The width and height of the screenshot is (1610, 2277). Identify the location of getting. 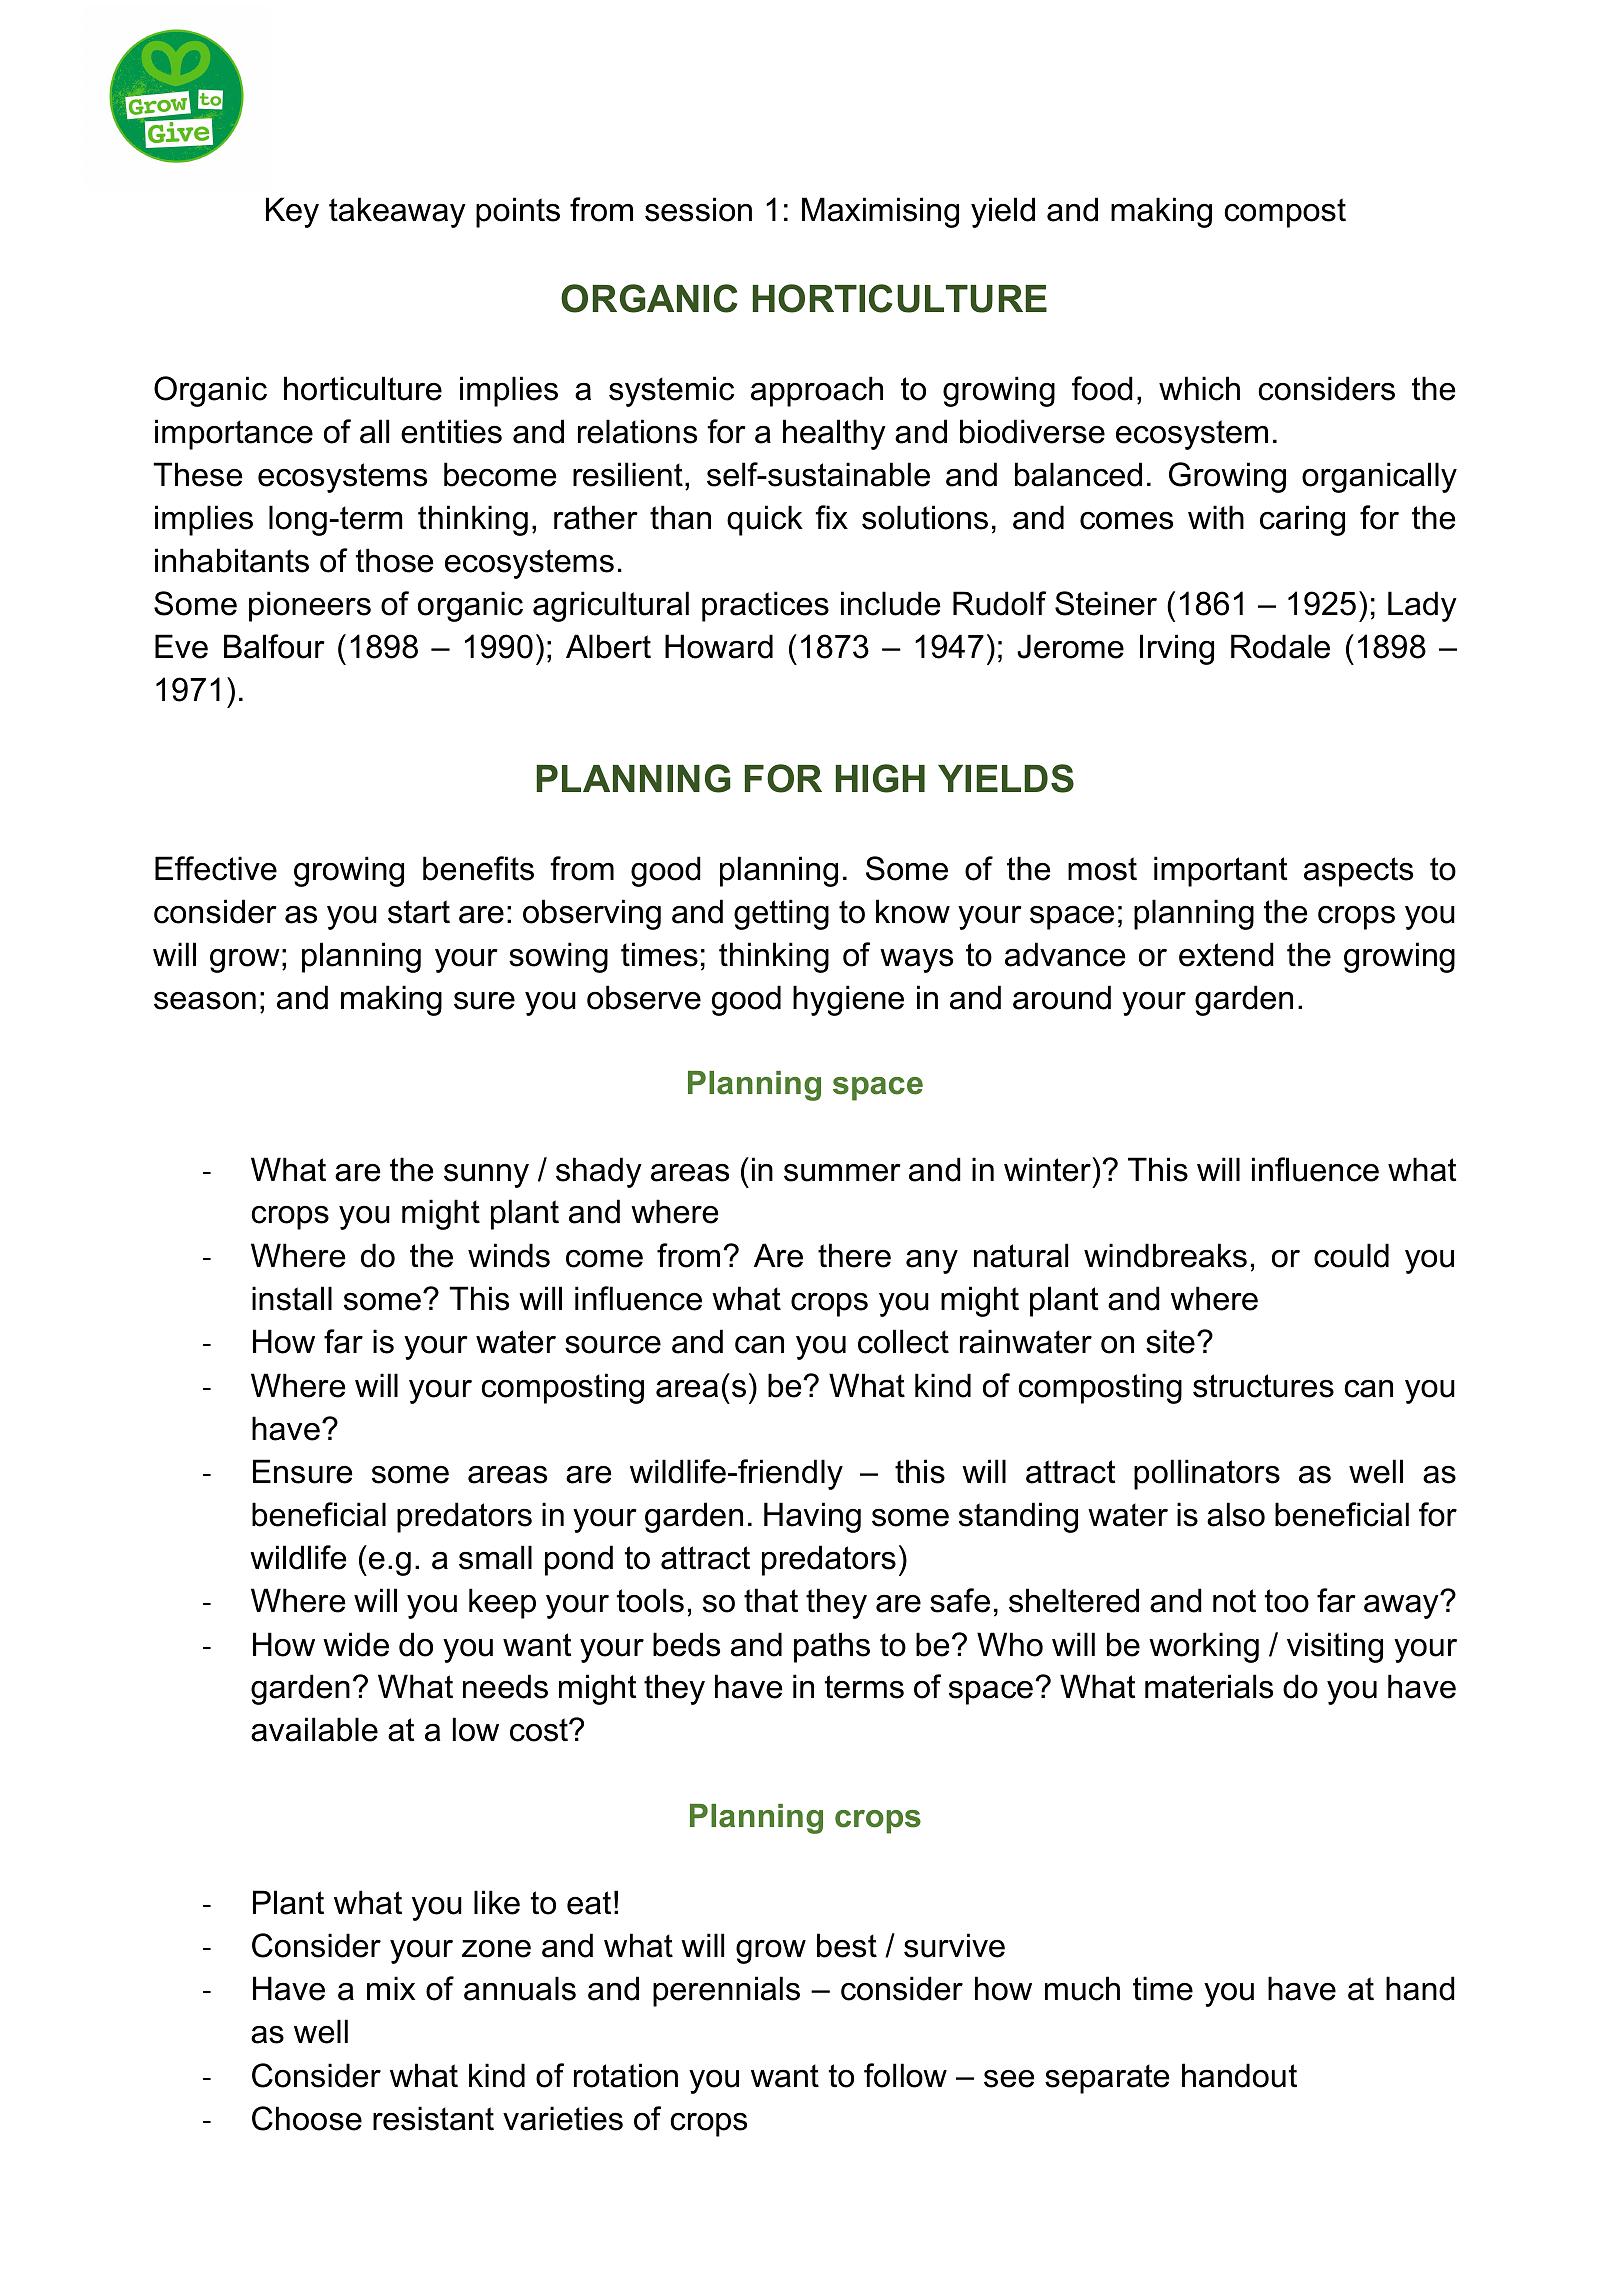
(781, 914).
